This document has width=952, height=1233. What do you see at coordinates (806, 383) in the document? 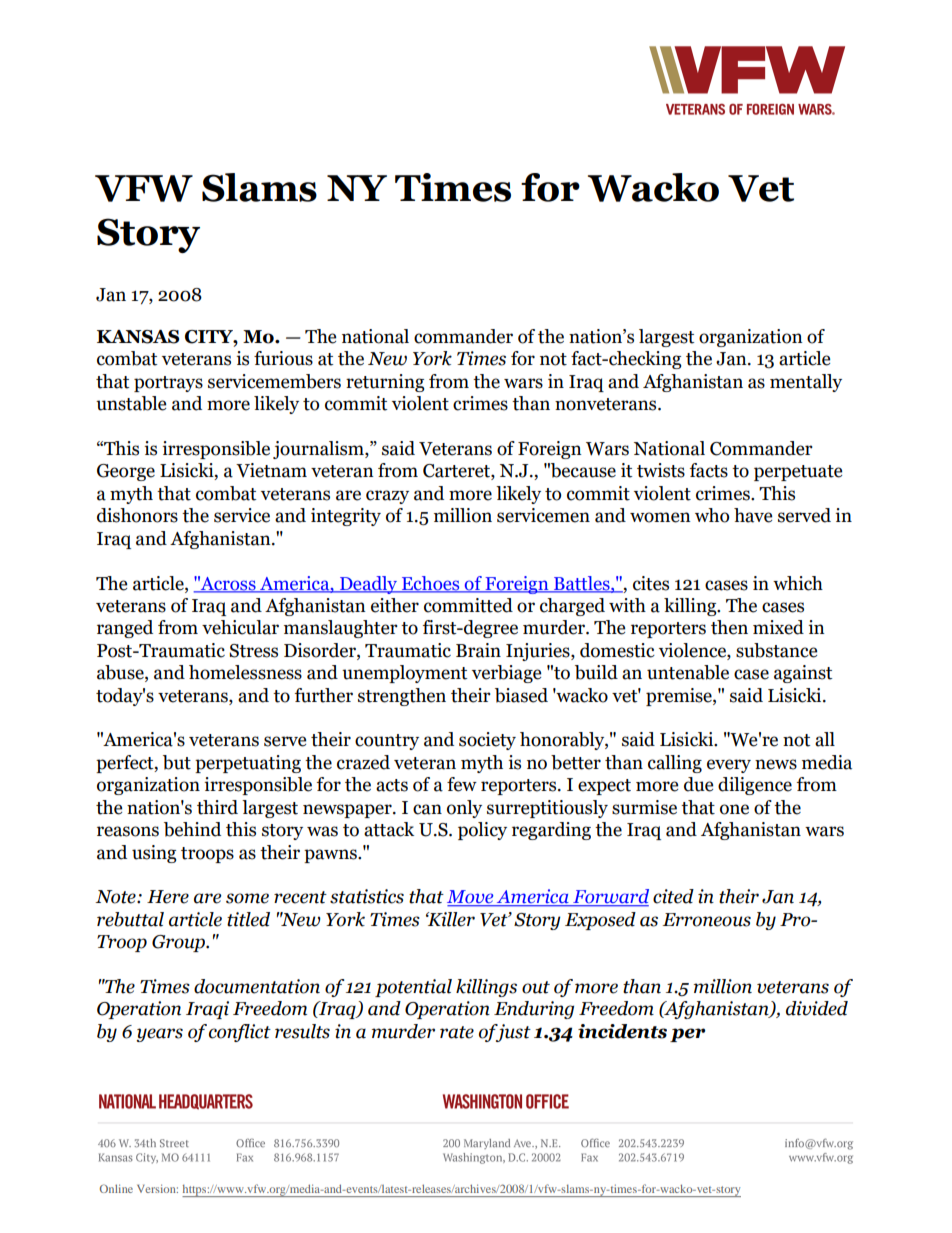
I see `mentally` at bounding box center [806, 383].
